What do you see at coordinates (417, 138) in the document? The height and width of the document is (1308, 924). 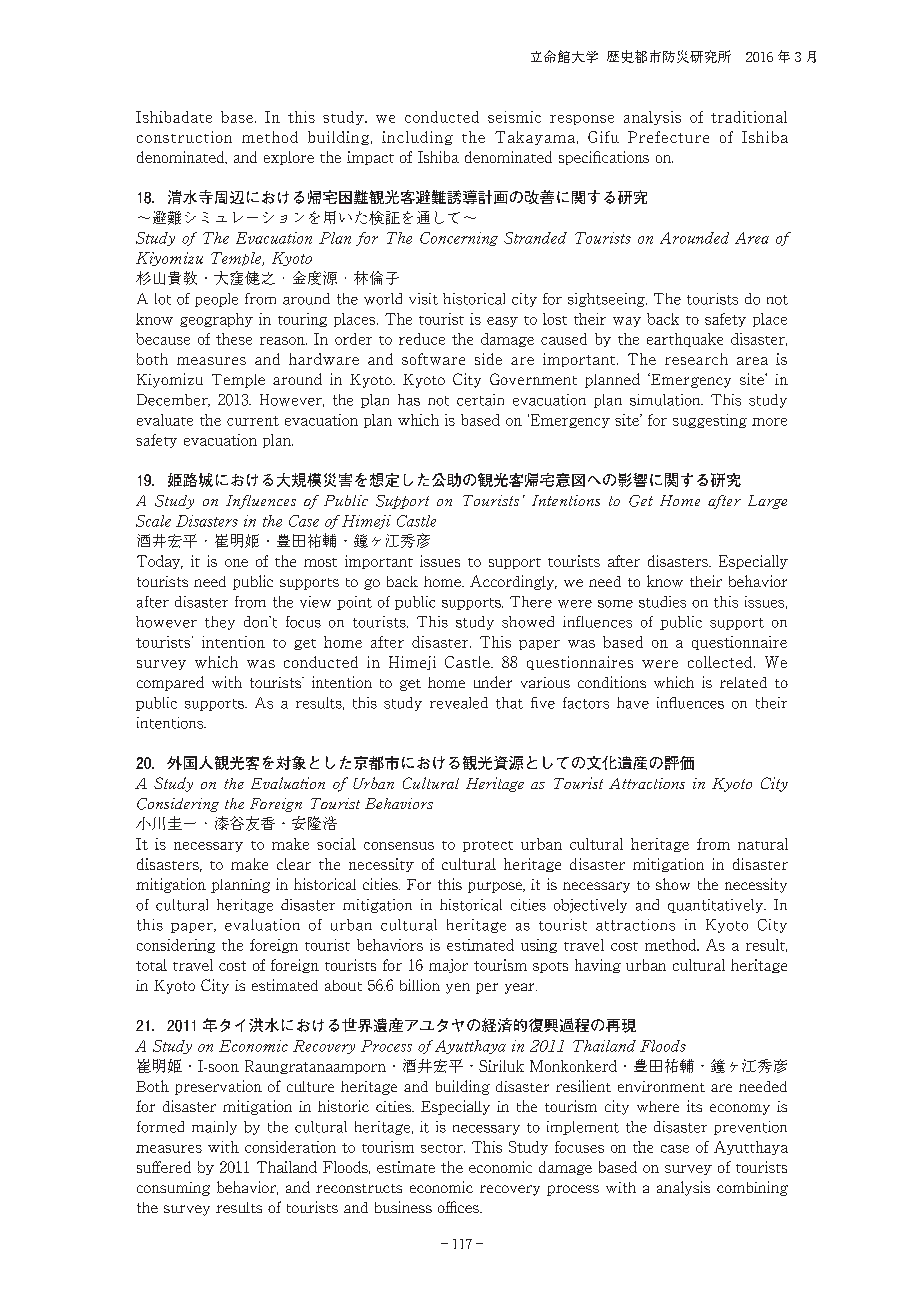 I see `including` at bounding box center [417, 138].
